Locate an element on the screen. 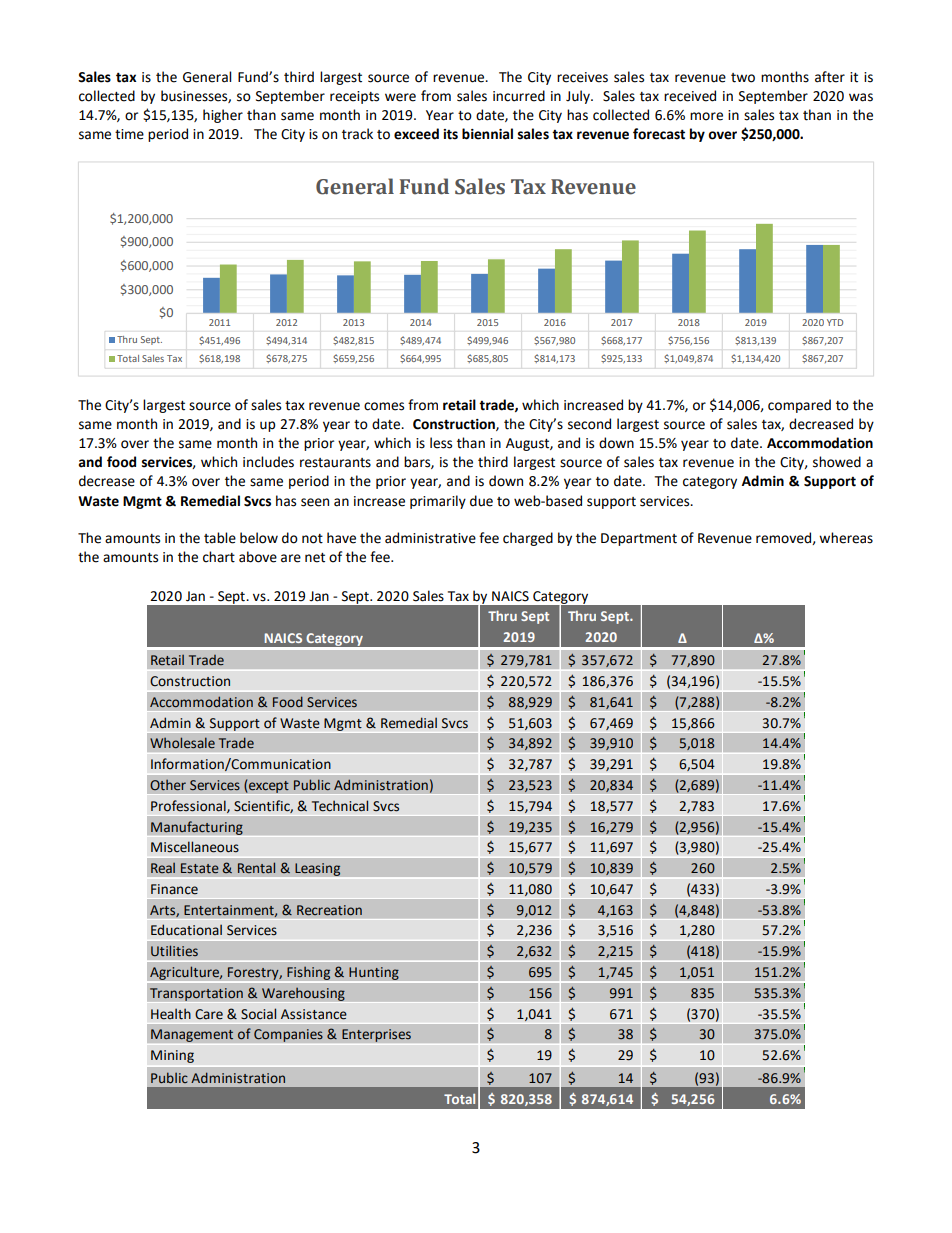 The image size is (952, 1233). includes is located at coordinates (268, 462).
